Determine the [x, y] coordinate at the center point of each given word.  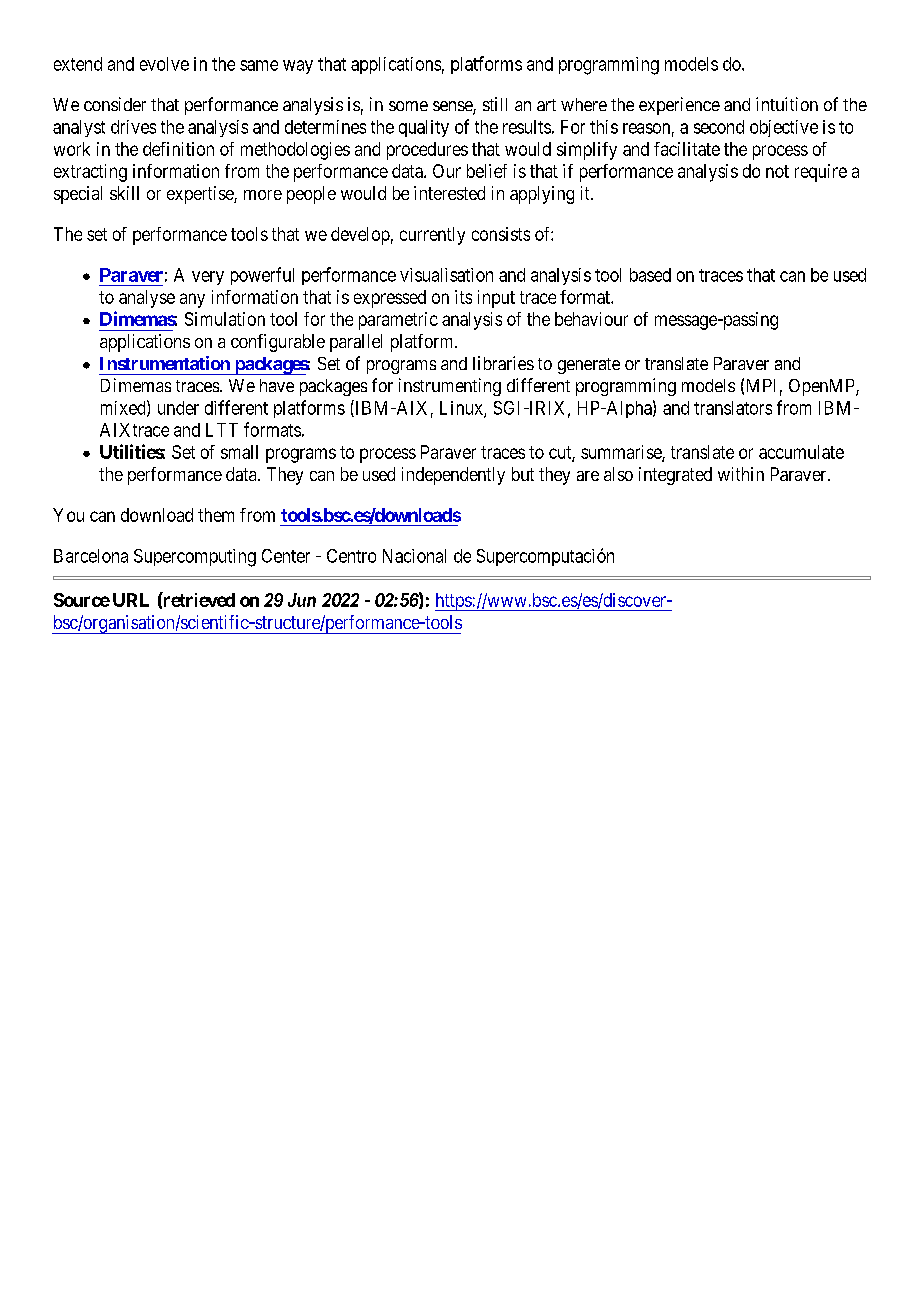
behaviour [591, 319]
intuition [787, 104]
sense [453, 107]
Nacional [414, 556]
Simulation [225, 319]
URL [131, 600]
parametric [398, 321]
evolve [164, 64]
